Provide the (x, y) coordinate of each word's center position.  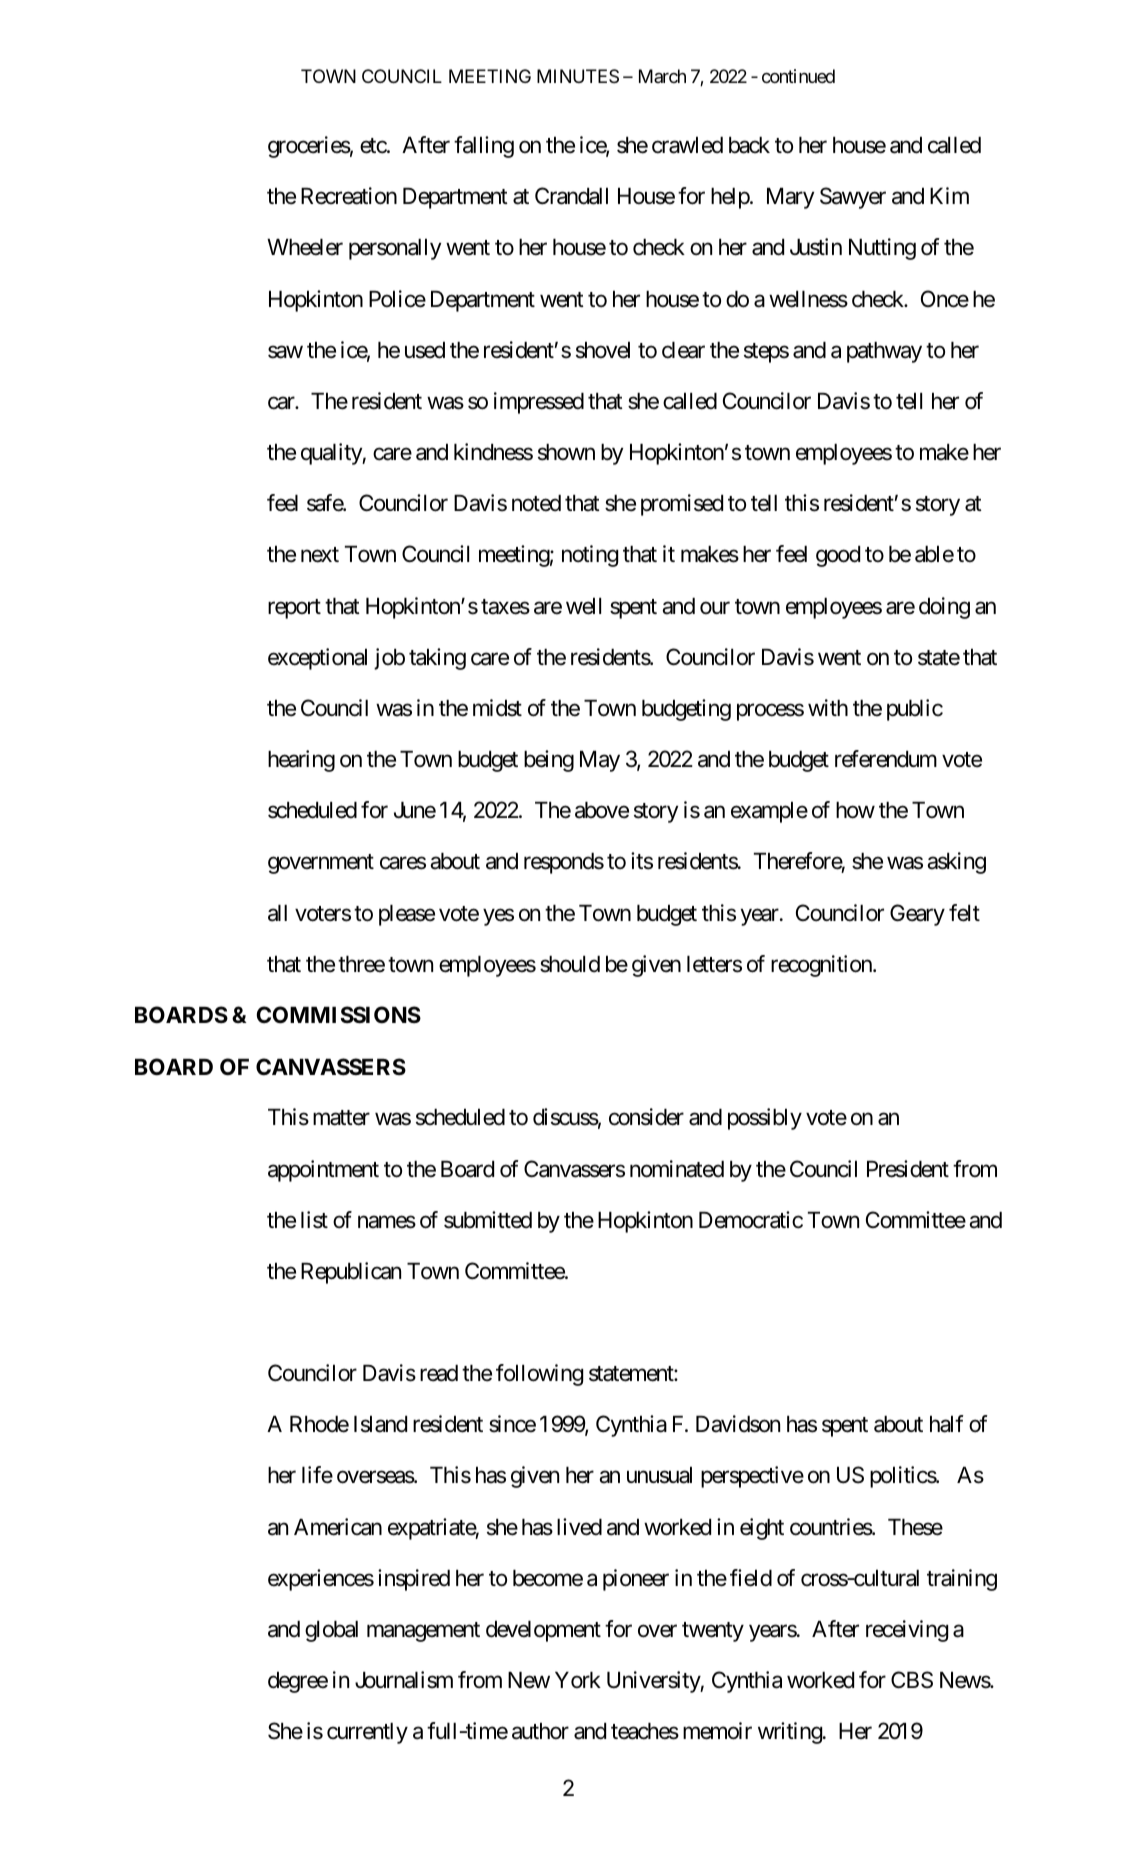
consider (646, 1117)
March (662, 76)
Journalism (404, 1680)
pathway (884, 352)
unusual (659, 1475)
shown (566, 452)
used (425, 350)
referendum (886, 759)
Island (380, 1424)
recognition (822, 966)
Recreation (349, 196)
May (600, 761)
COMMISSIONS (339, 1015)
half (947, 1424)
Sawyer (853, 198)
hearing (301, 761)
